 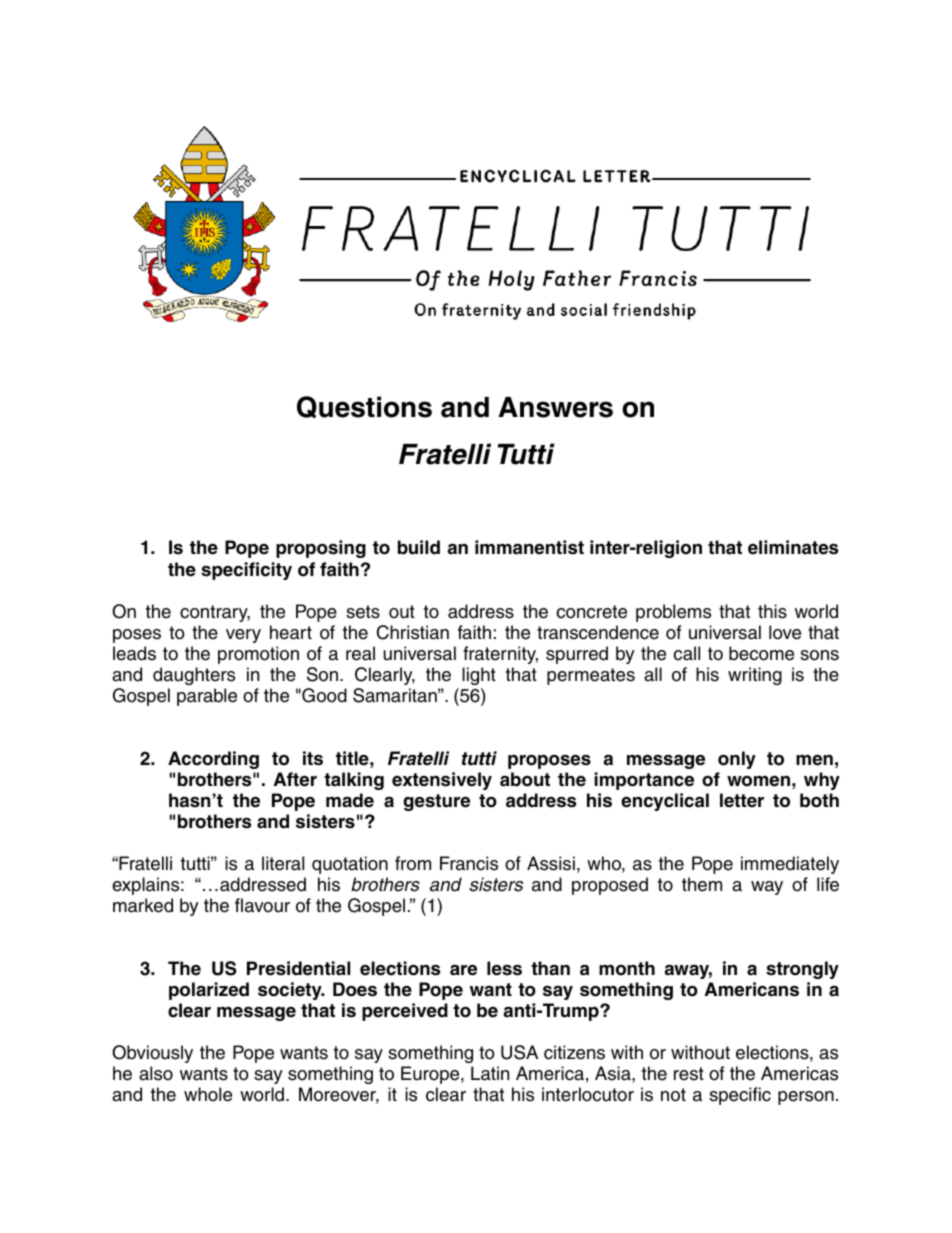 What do you see at coordinates (772, 611) in the screenshot?
I see `this` at bounding box center [772, 611].
